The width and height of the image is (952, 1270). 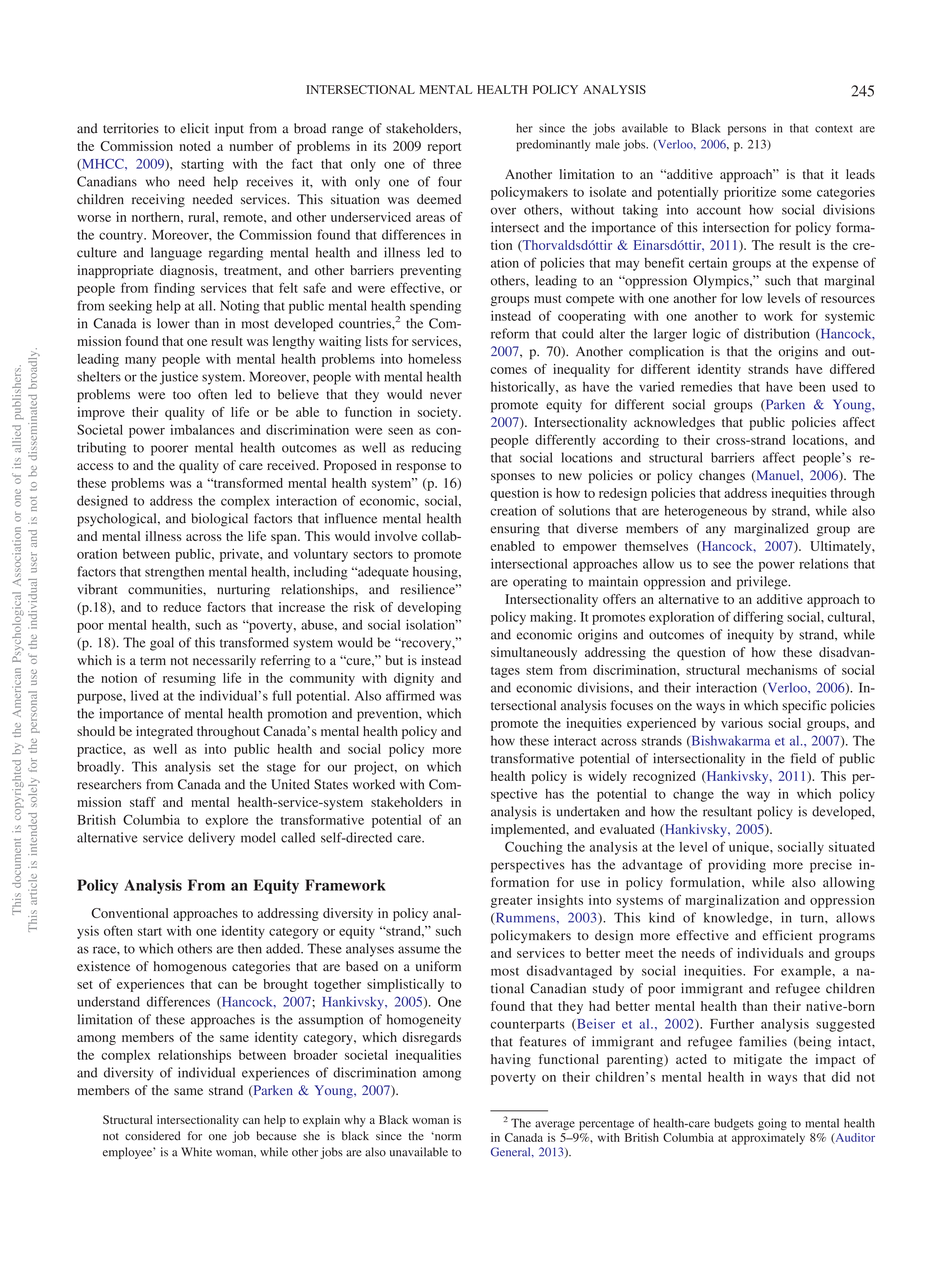 I want to click on explore, so click(x=226, y=821).
